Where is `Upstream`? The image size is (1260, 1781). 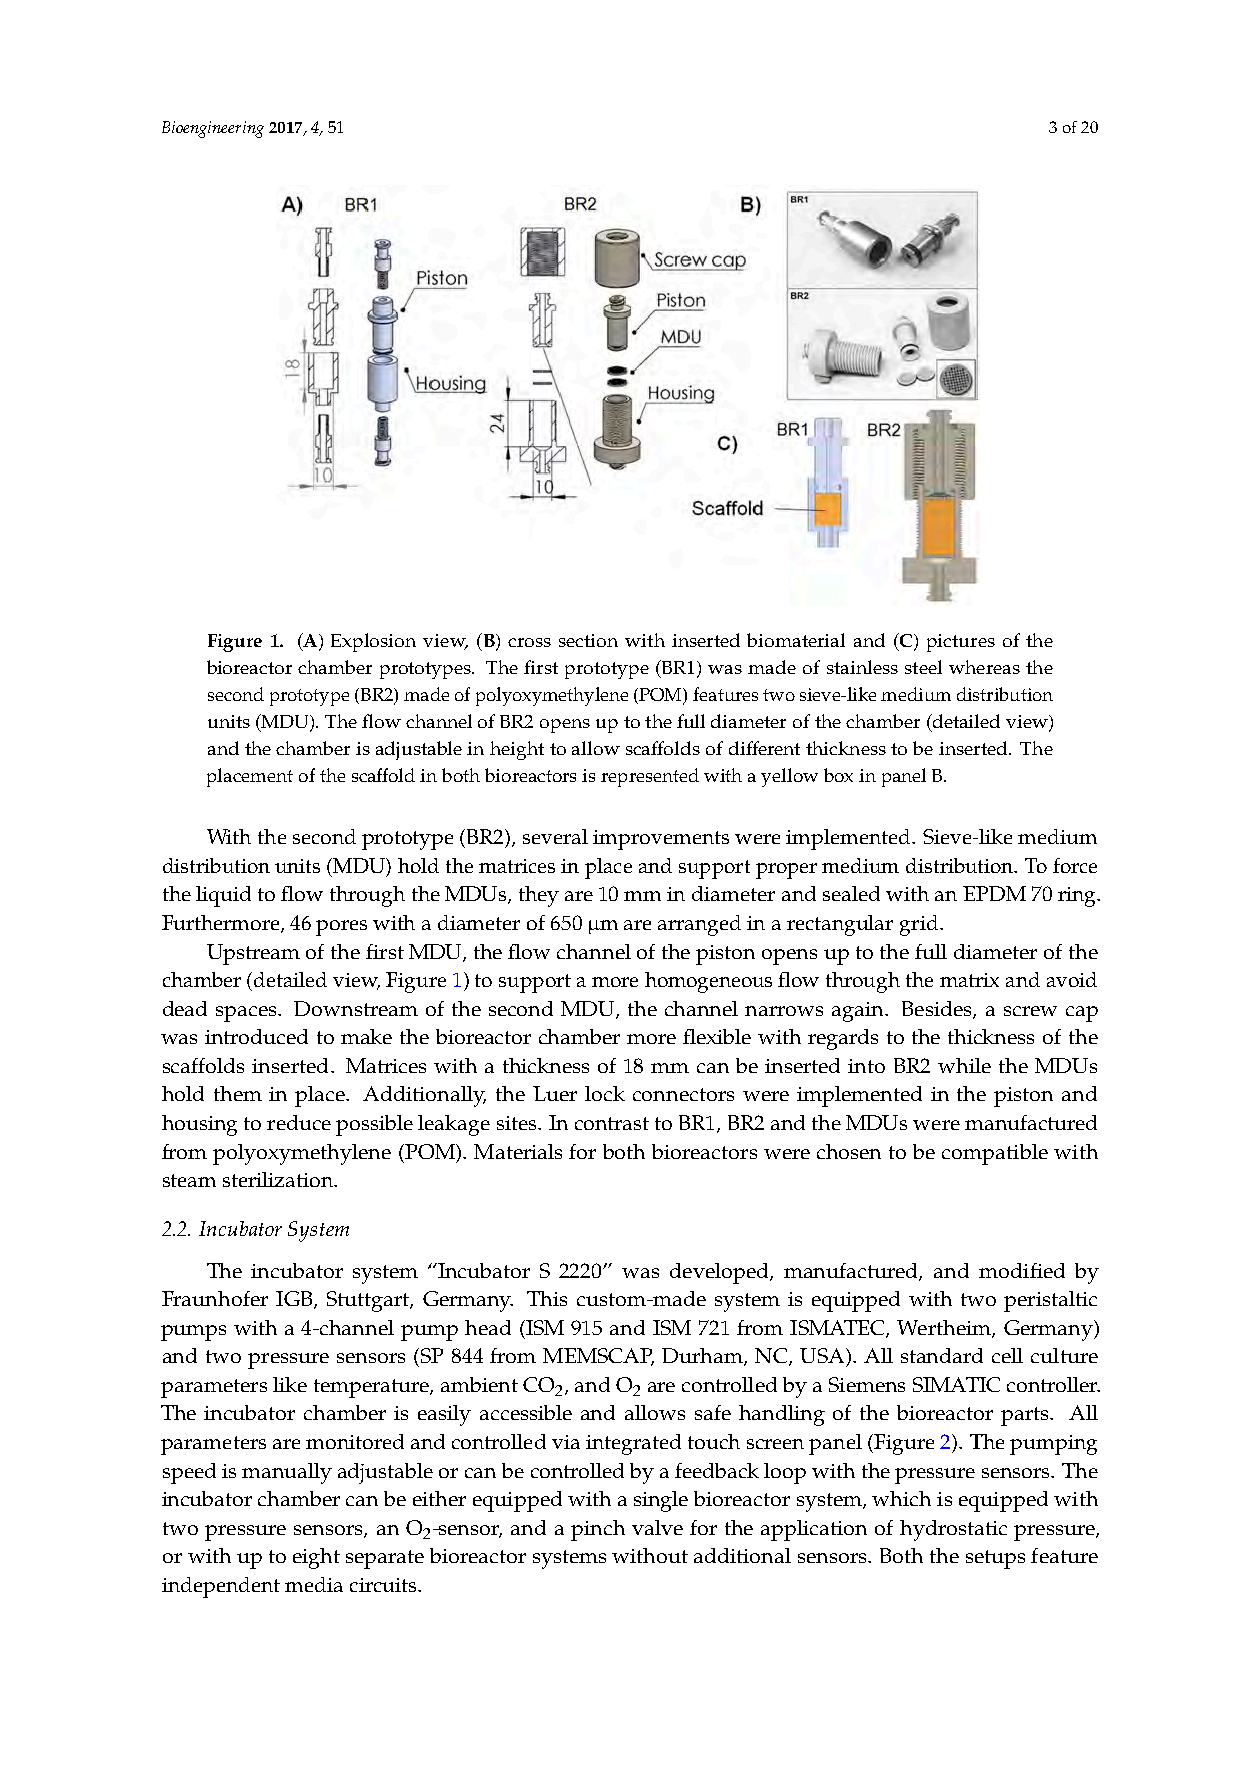
Upstream is located at coordinates (253, 954).
